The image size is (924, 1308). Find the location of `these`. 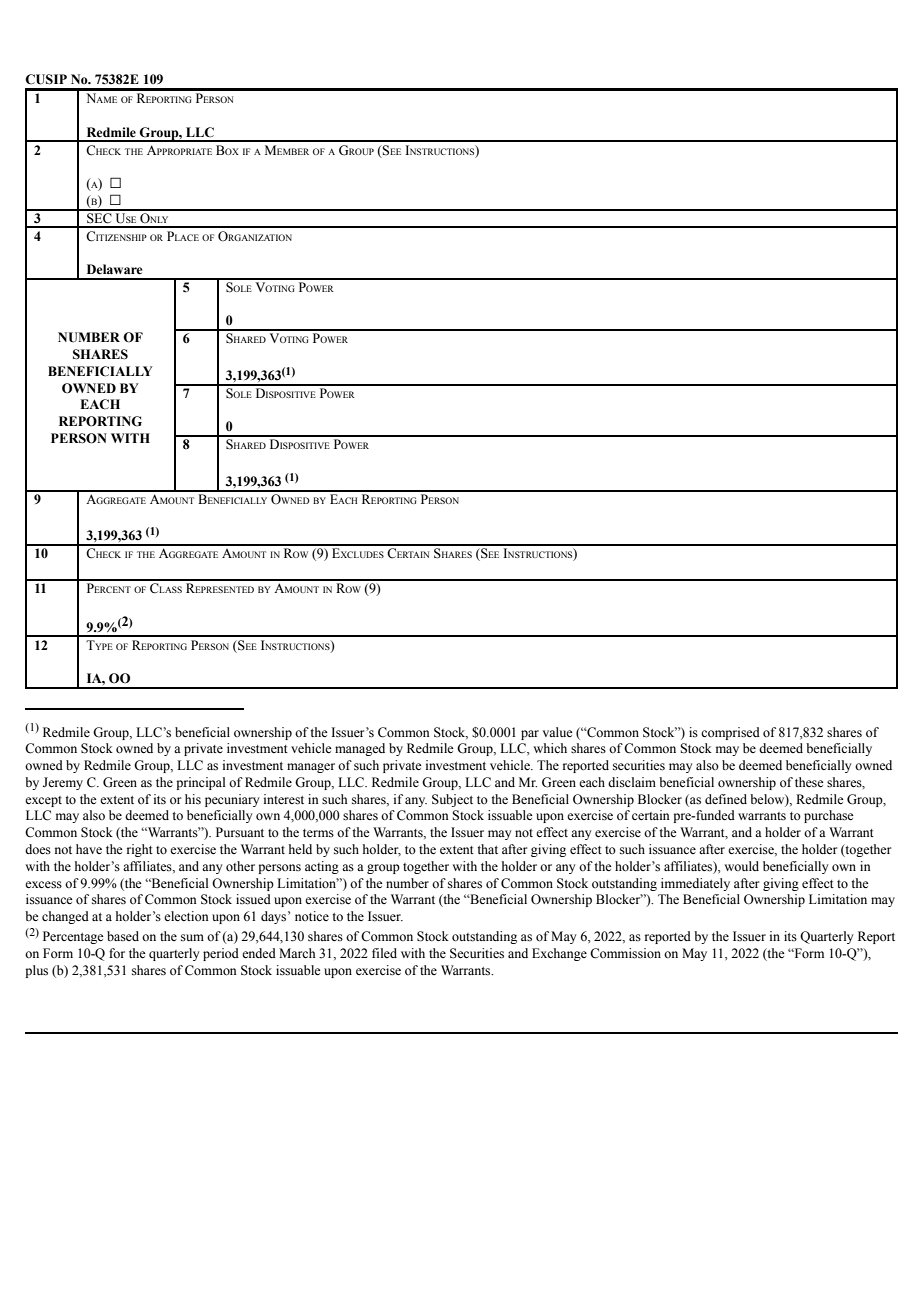

these is located at coordinates (809, 782).
